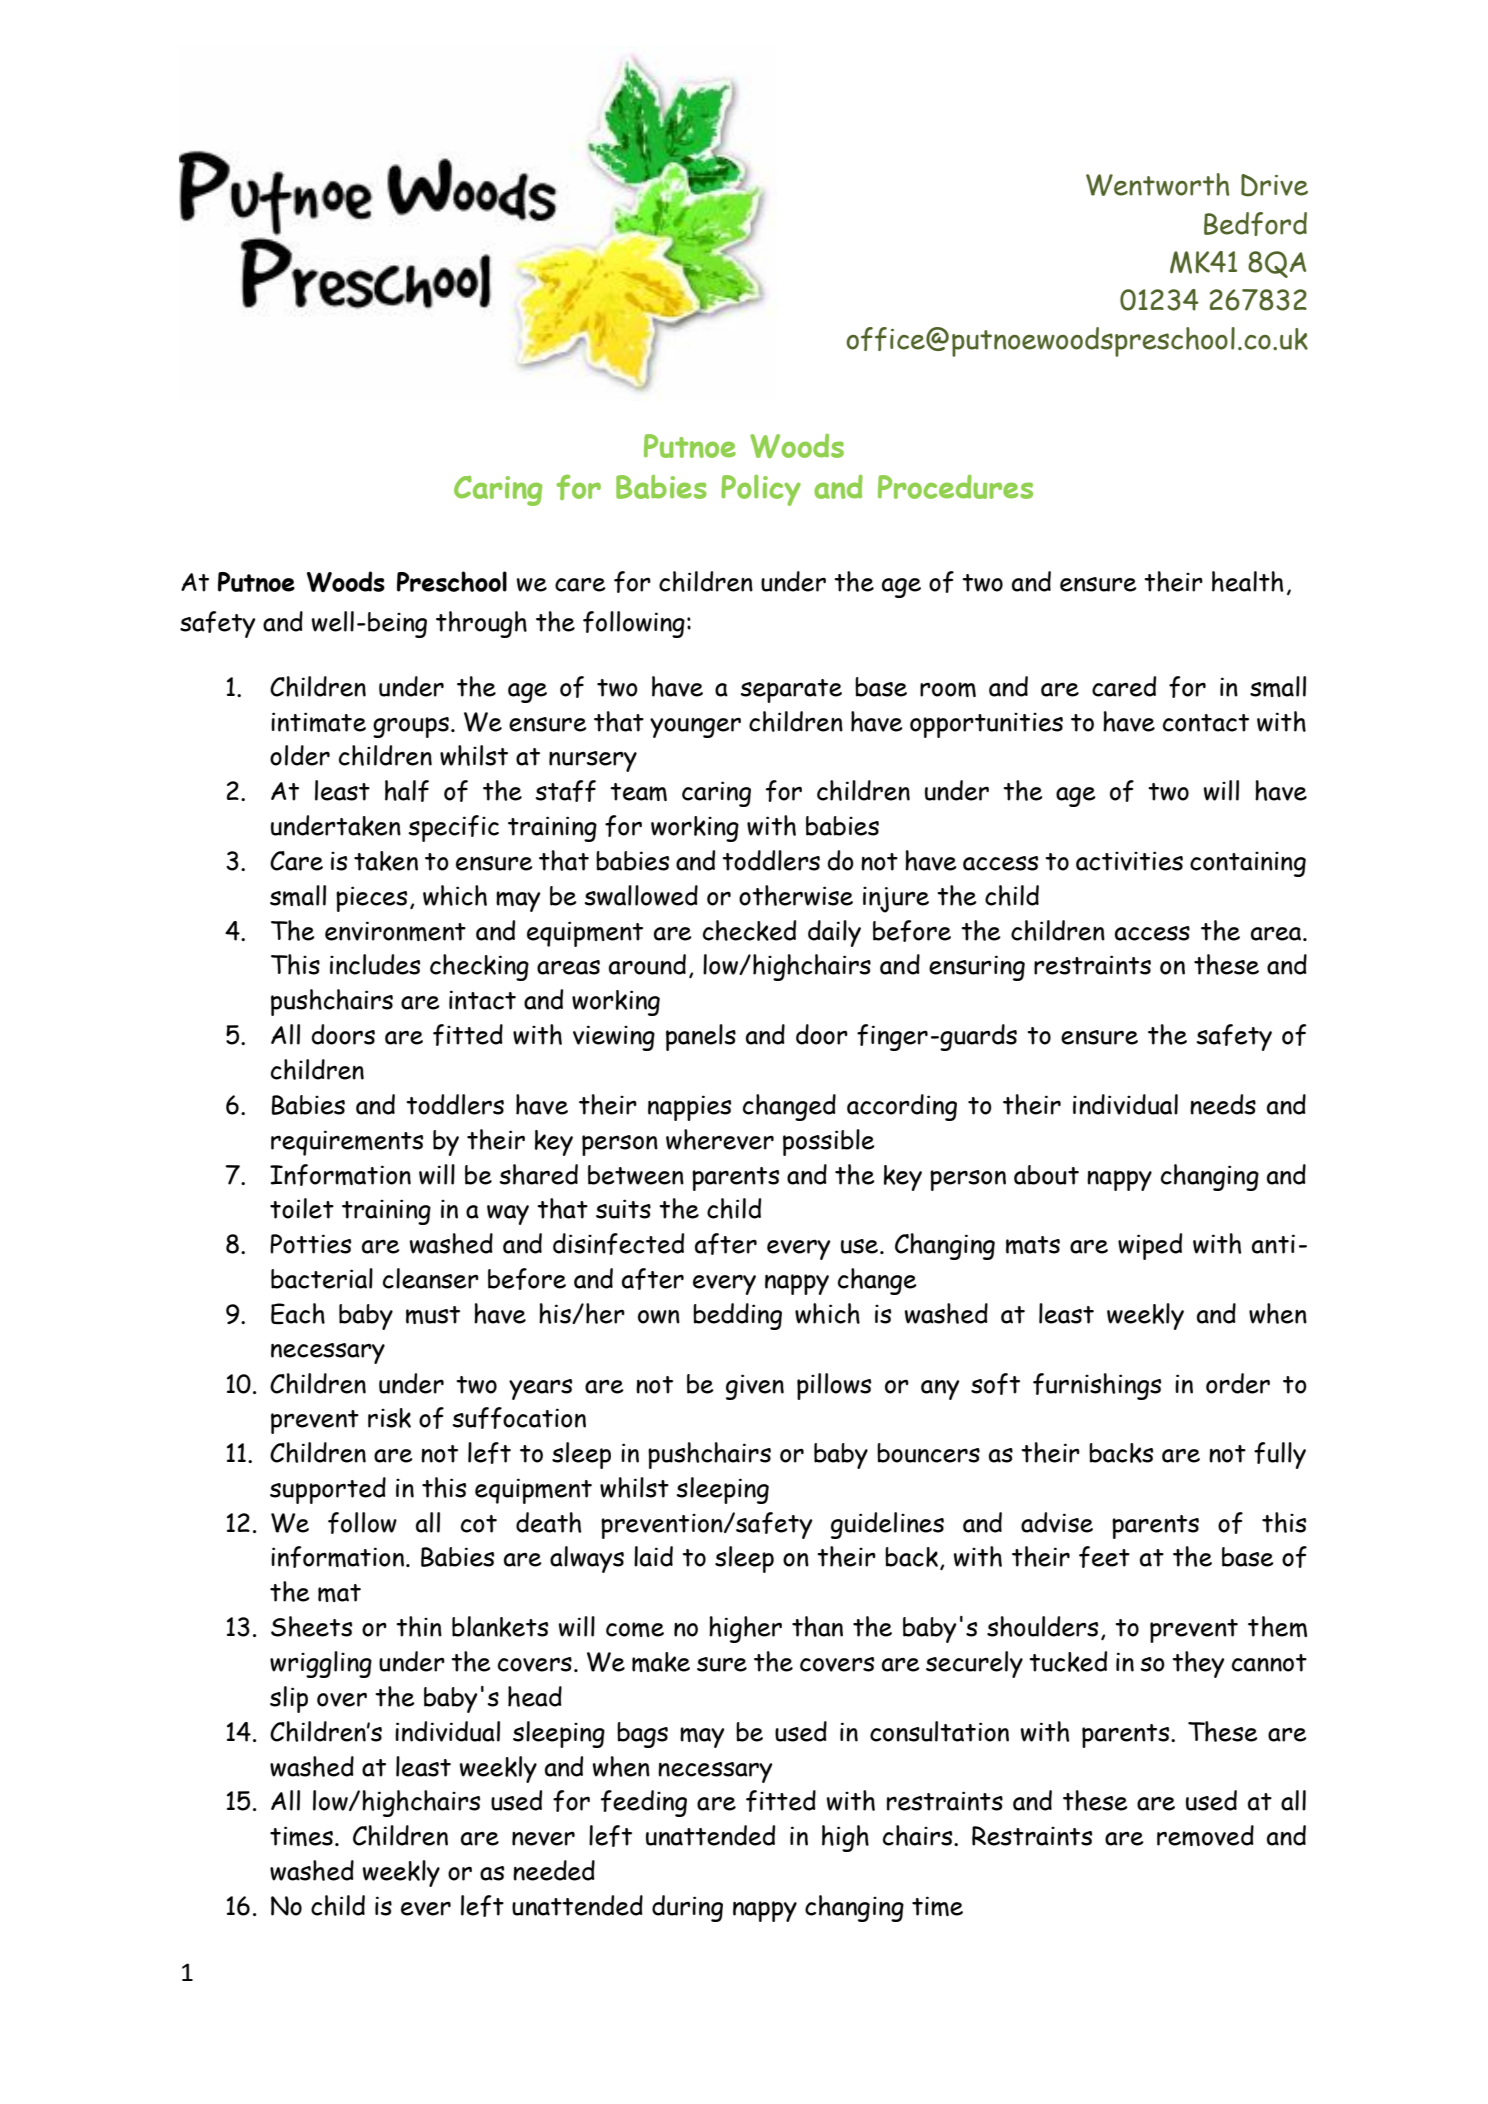 The width and height of the screenshot is (1488, 2104). What do you see at coordinates (761, 490) in the screenshot?
I see `Policy` at bounding box center [761, 490].
